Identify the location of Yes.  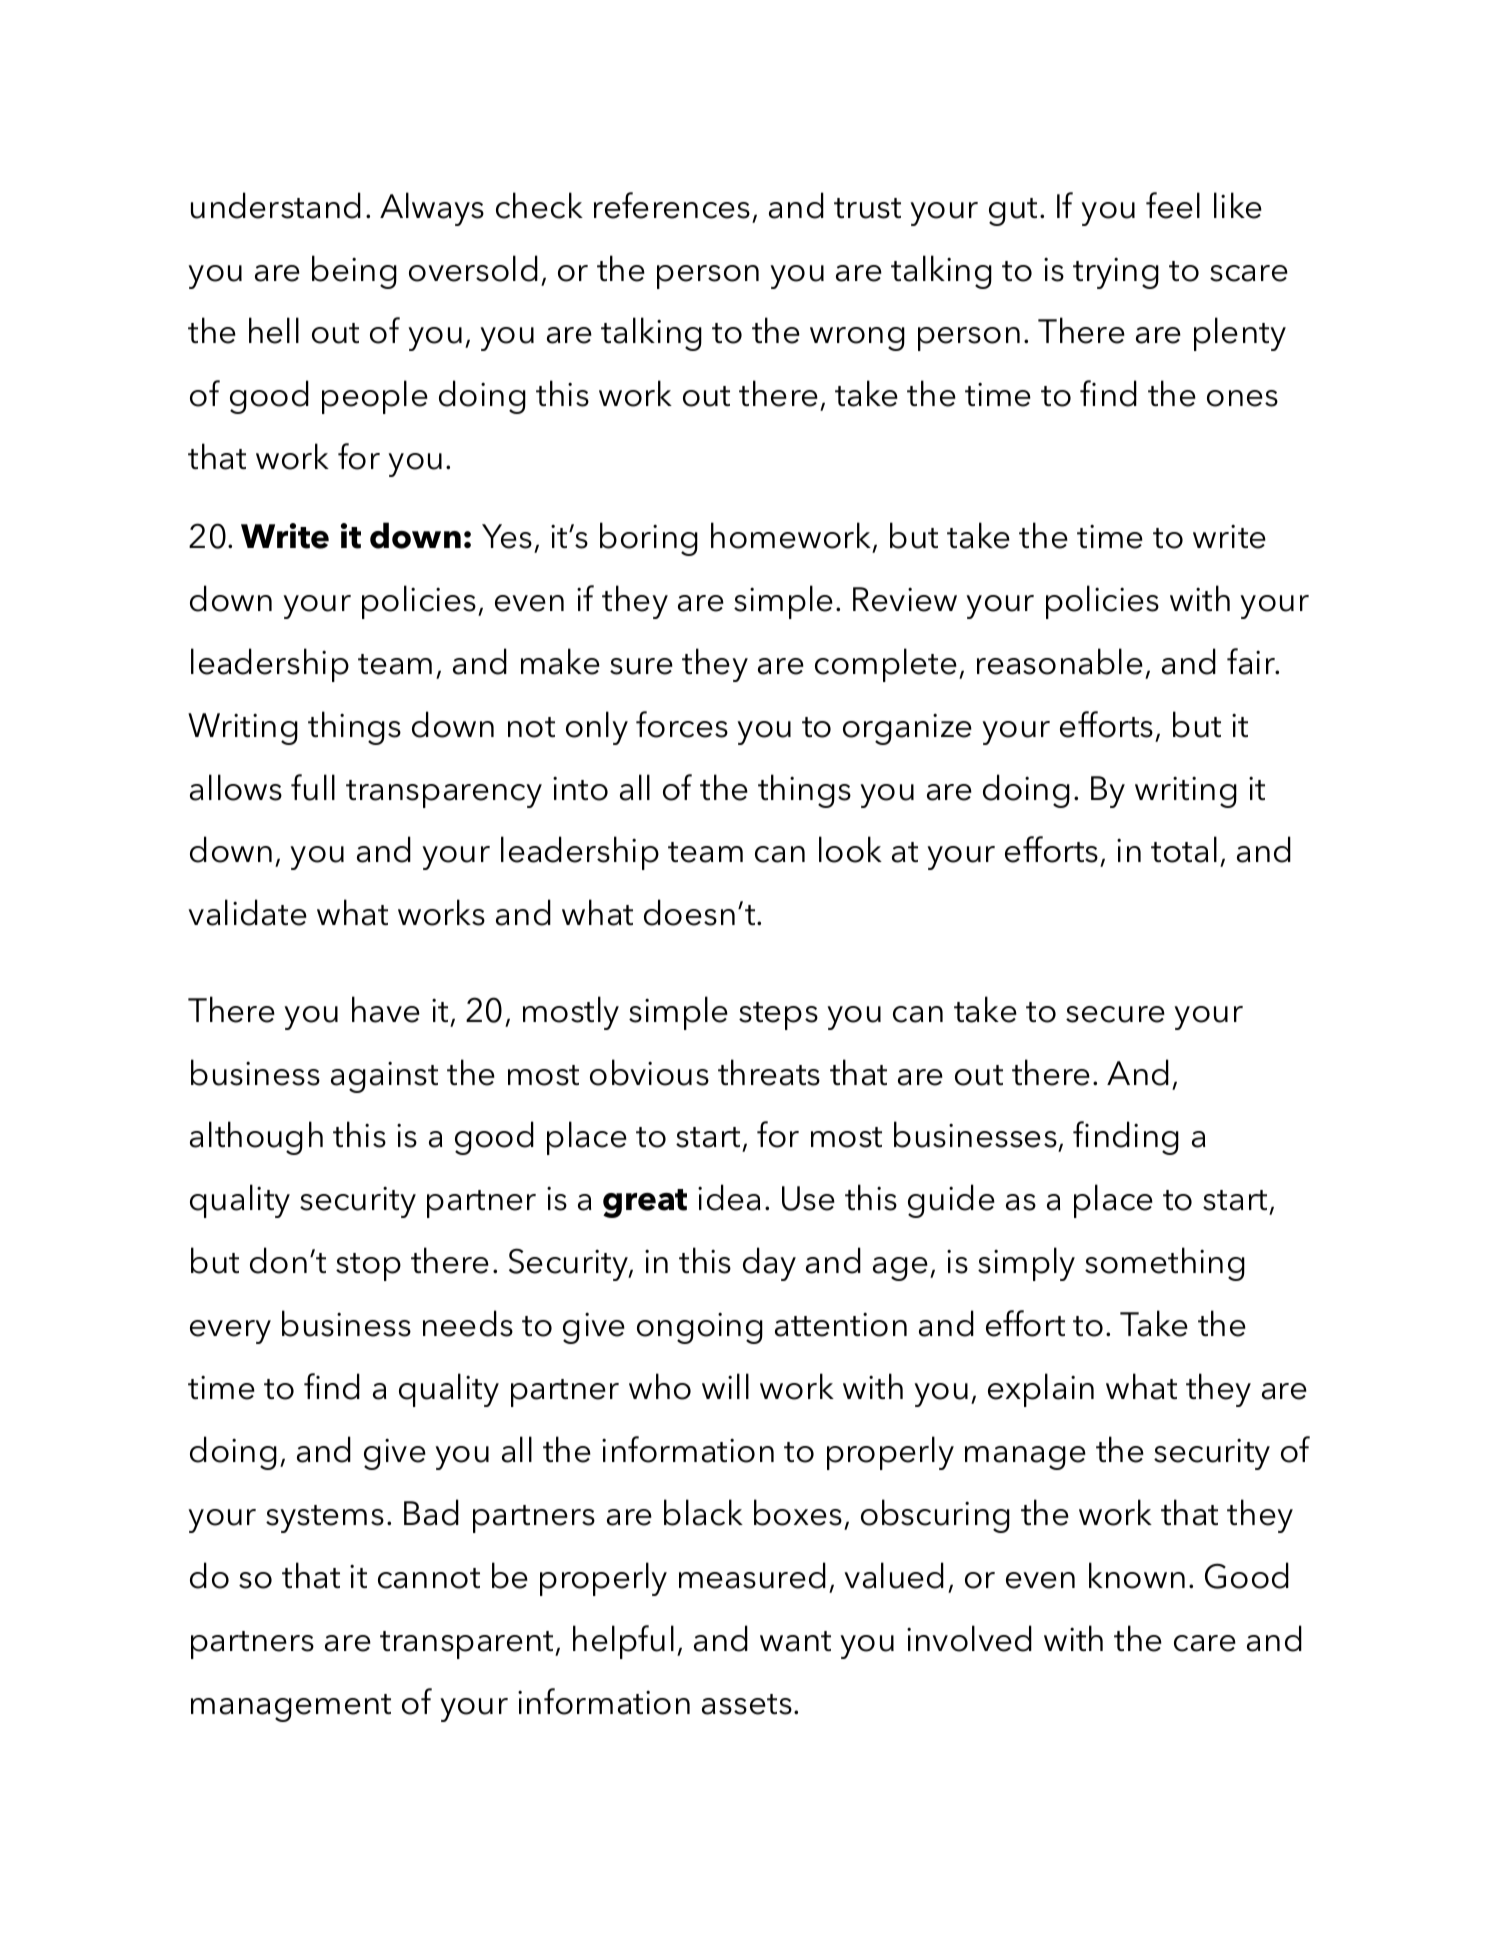
(507, 536).
